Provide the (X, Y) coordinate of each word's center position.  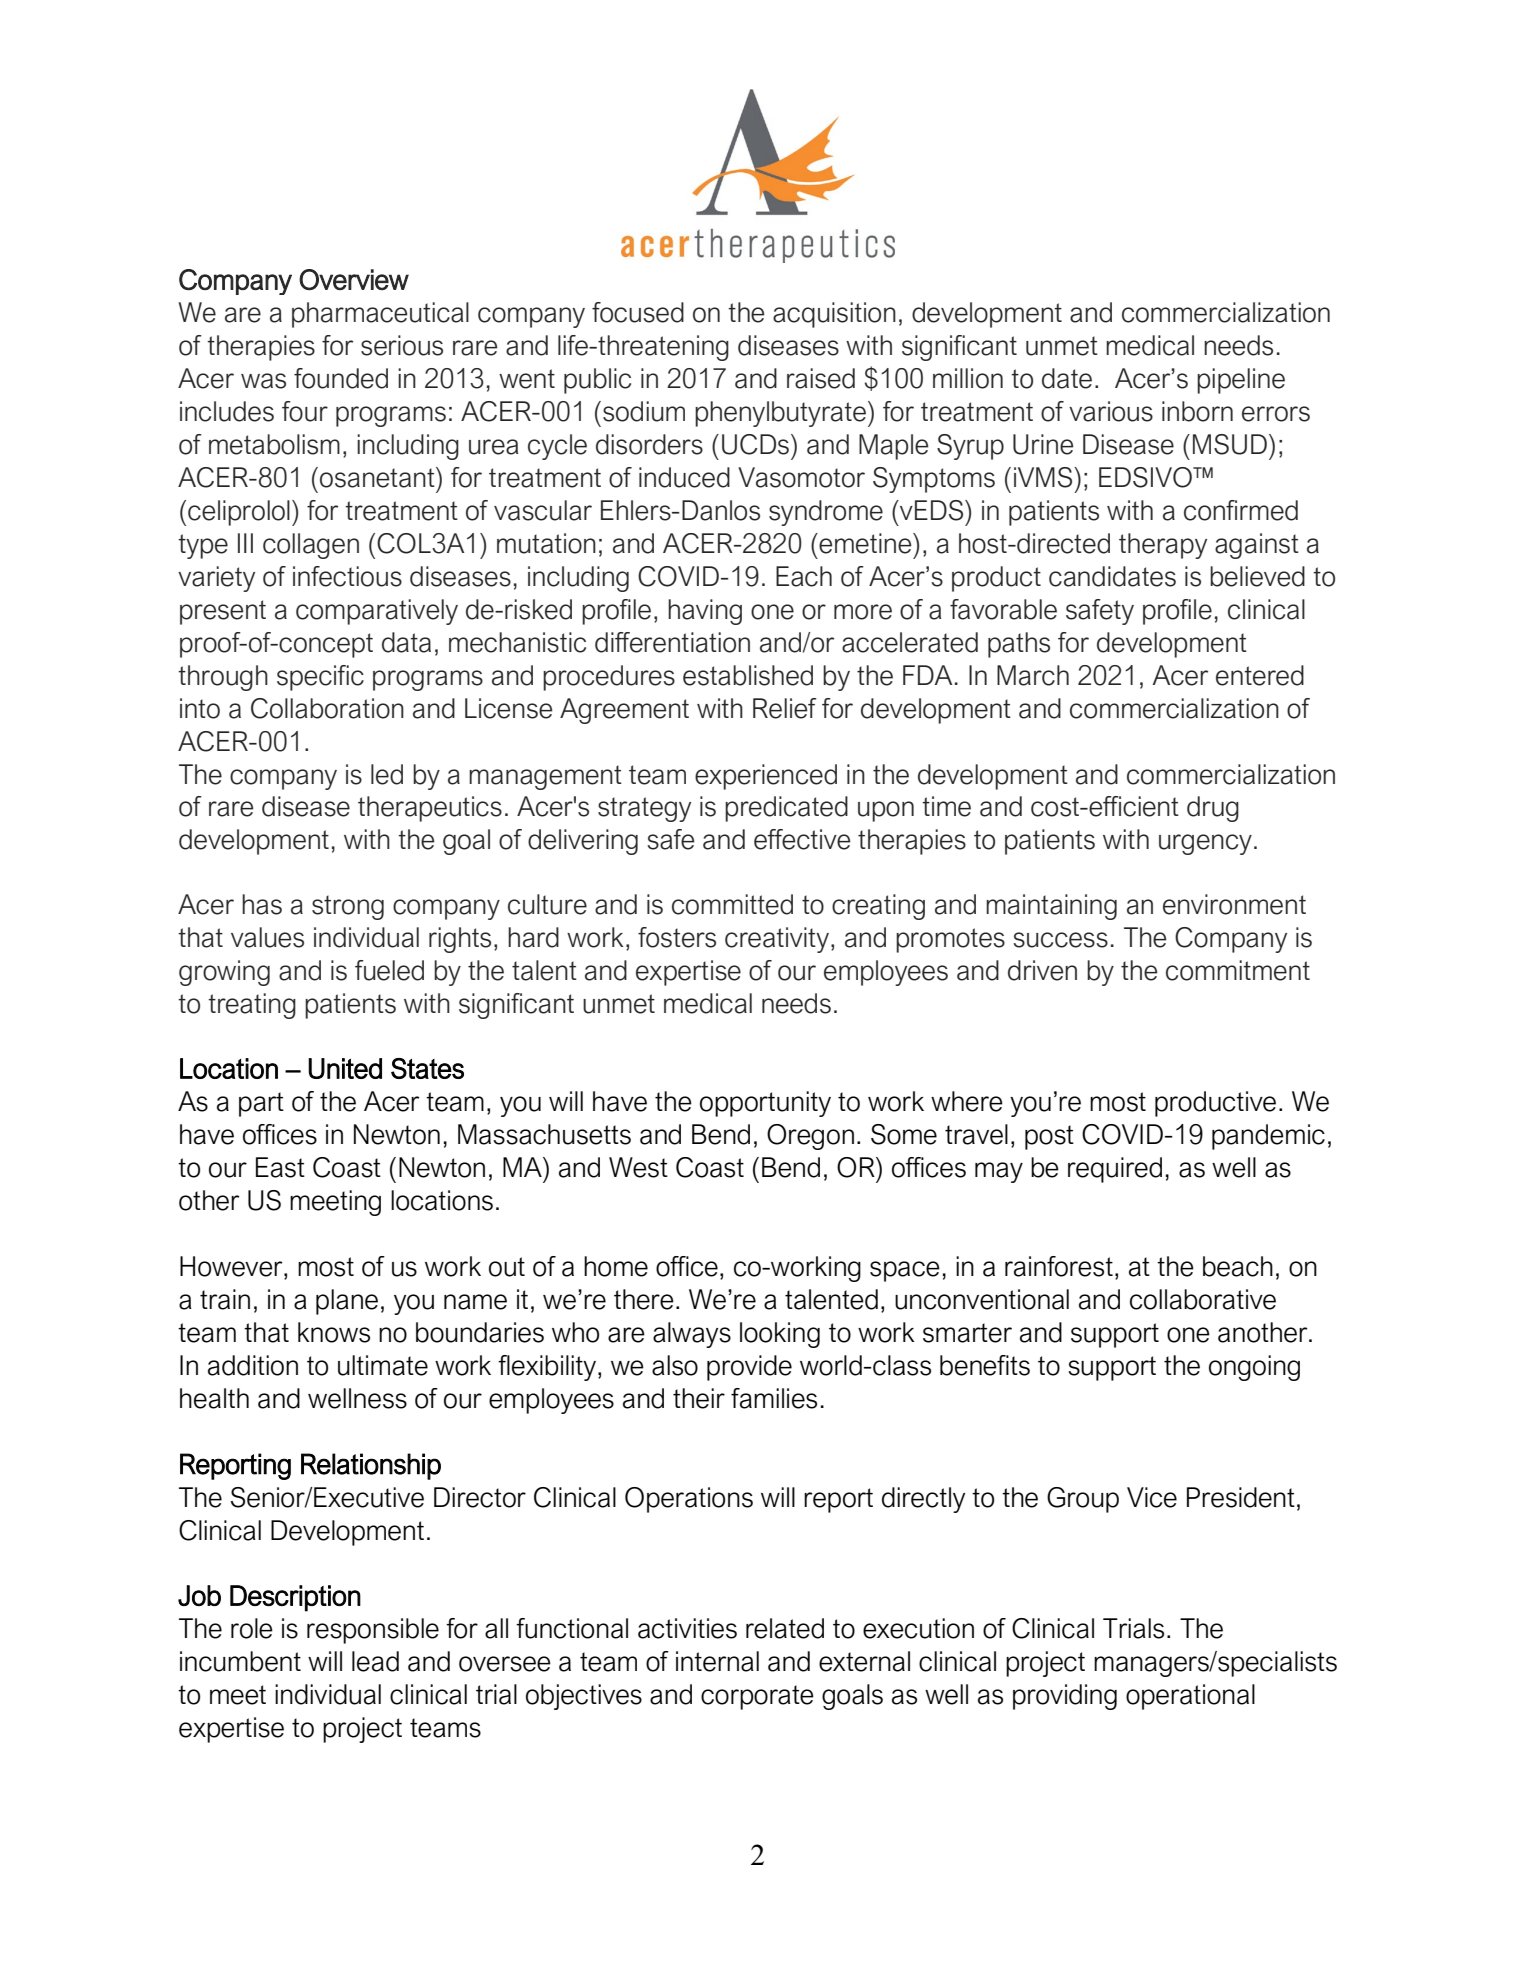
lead (375, 1661)
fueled (389, 970)
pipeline (1241, 381)
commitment (1238, 970)
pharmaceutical (380, 315)
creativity (777, 940)
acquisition (834, 315)
